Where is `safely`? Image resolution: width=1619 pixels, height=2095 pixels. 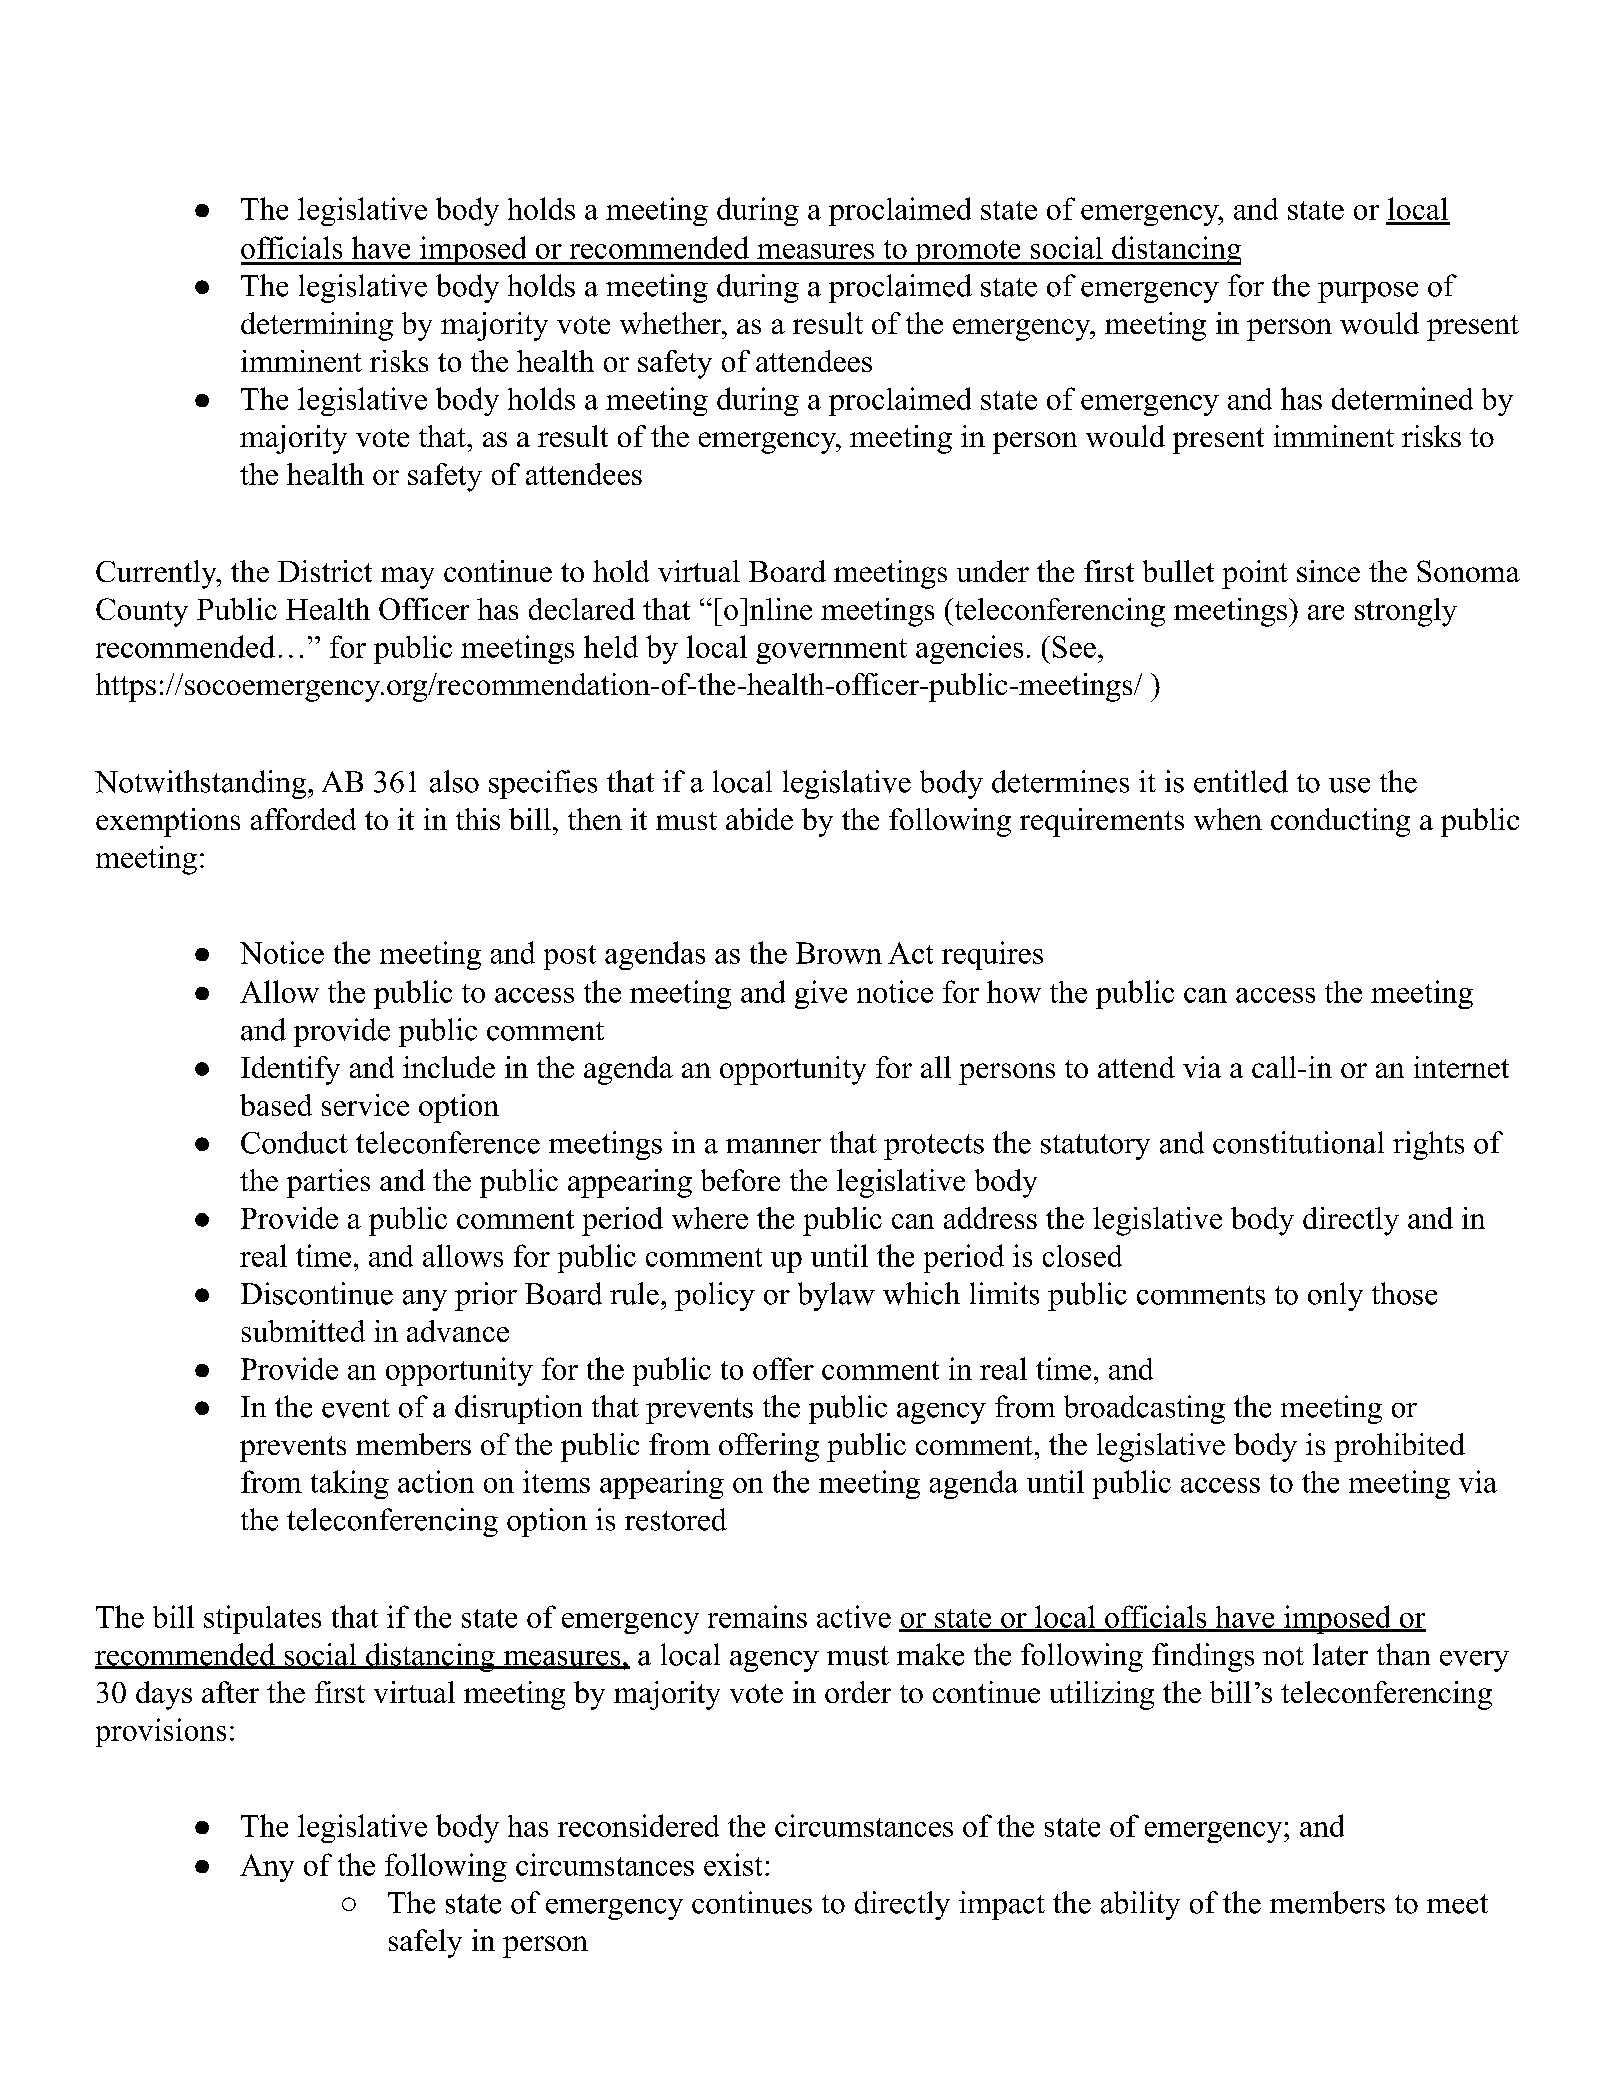 safely is located at coordinates (425, 1943).
